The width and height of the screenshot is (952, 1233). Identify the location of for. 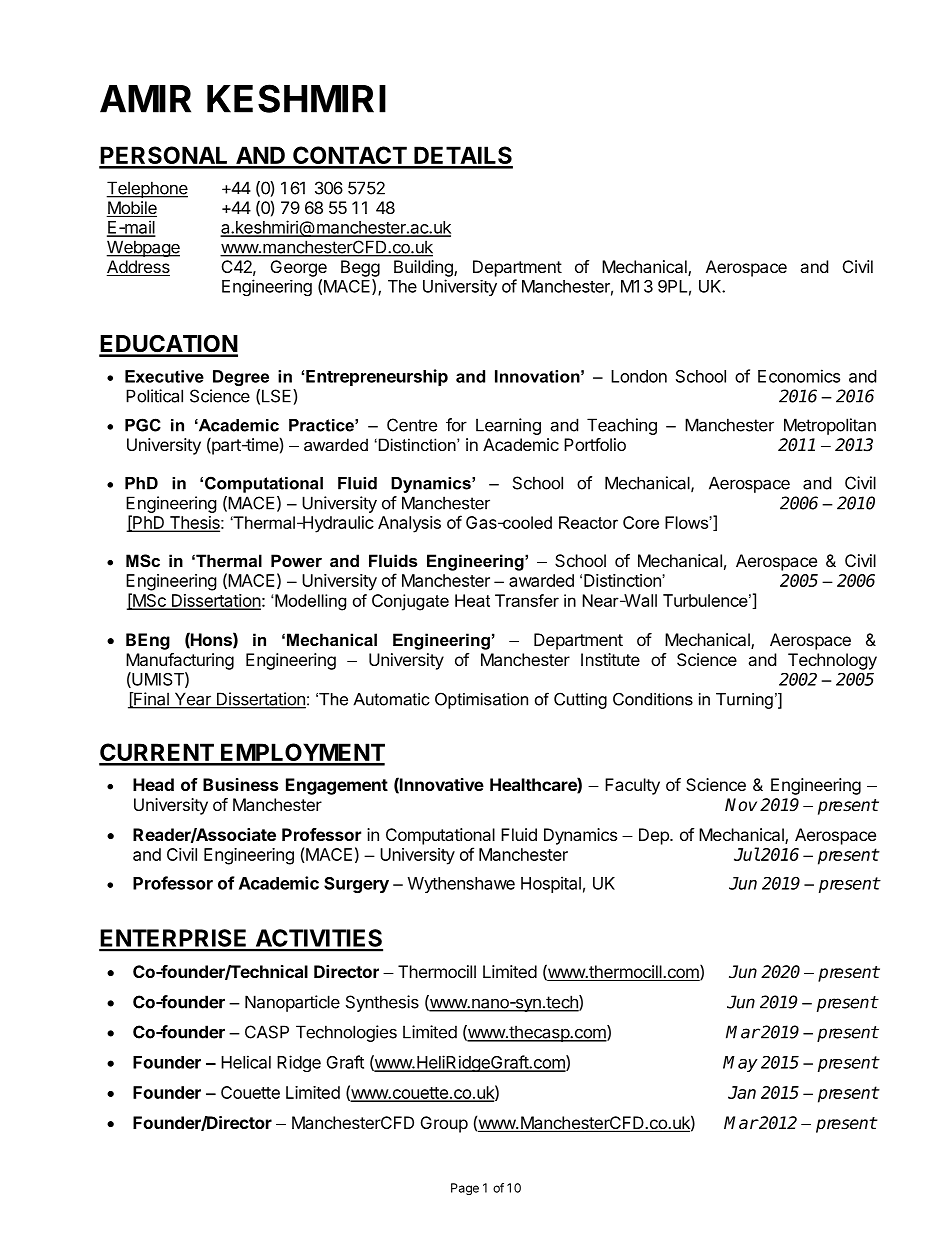
(456, 425).
